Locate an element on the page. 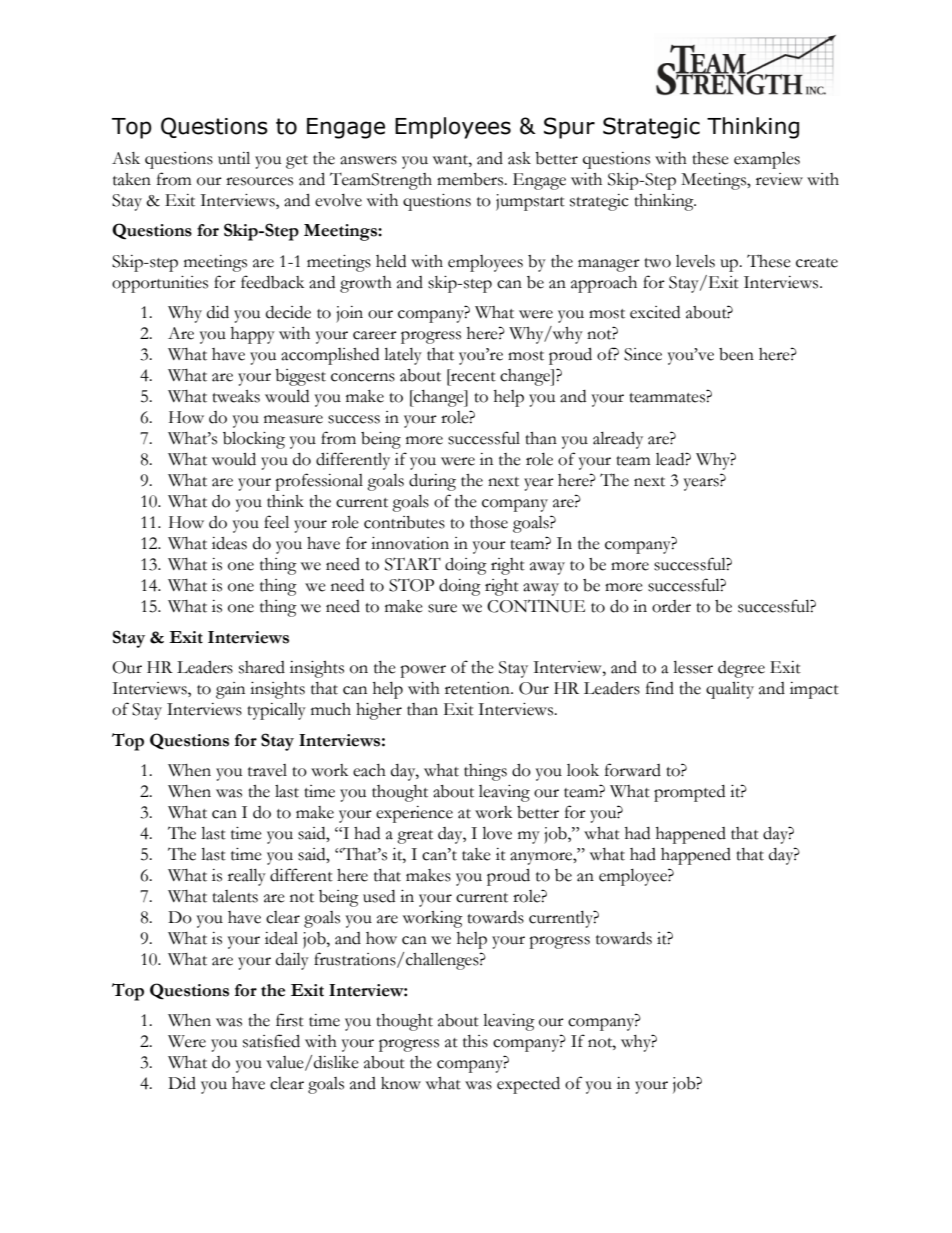 The width and height of the image is (952, 1233). retention is located at coordinates (478, 688).
